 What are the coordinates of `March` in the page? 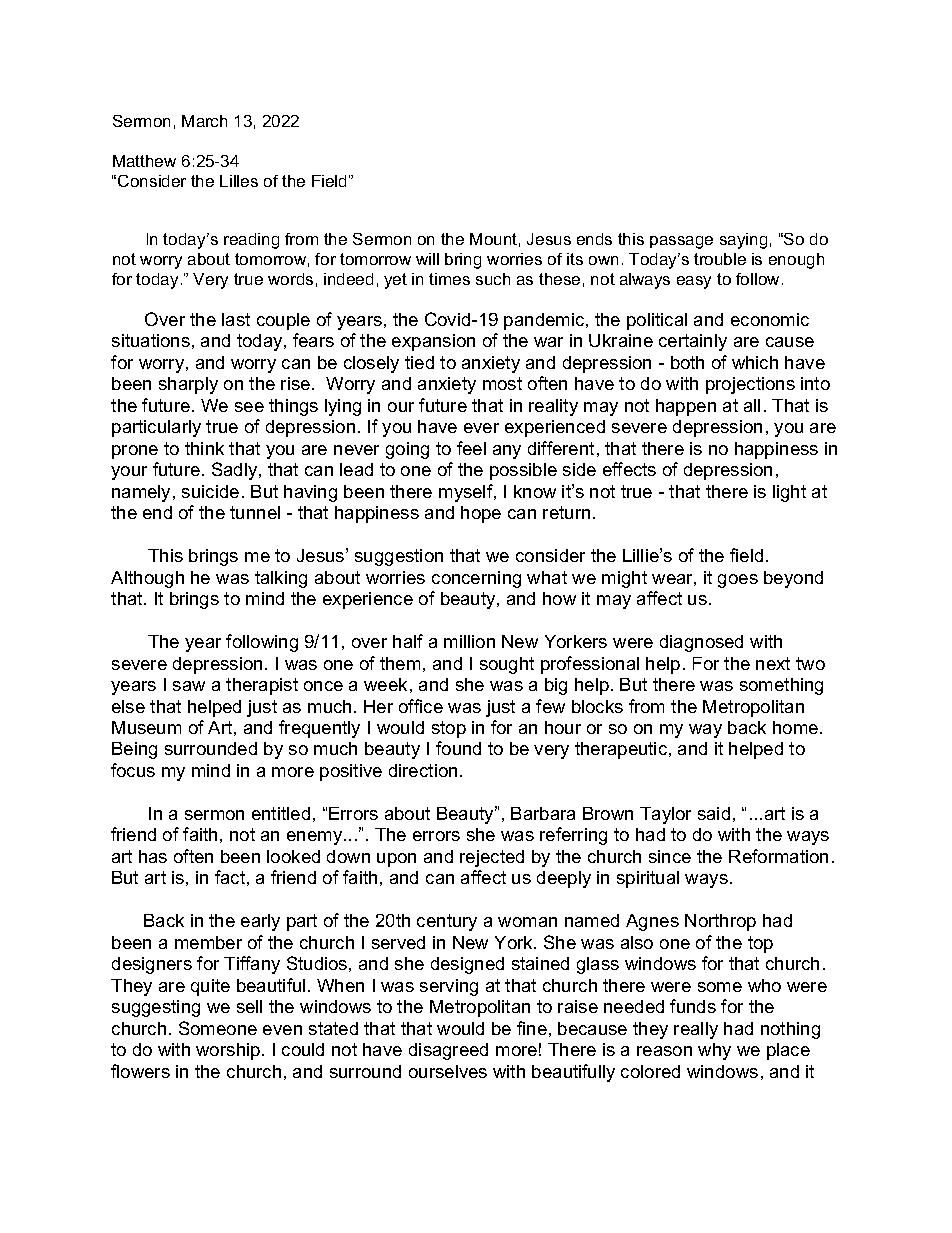 It's located at (204, 121).
